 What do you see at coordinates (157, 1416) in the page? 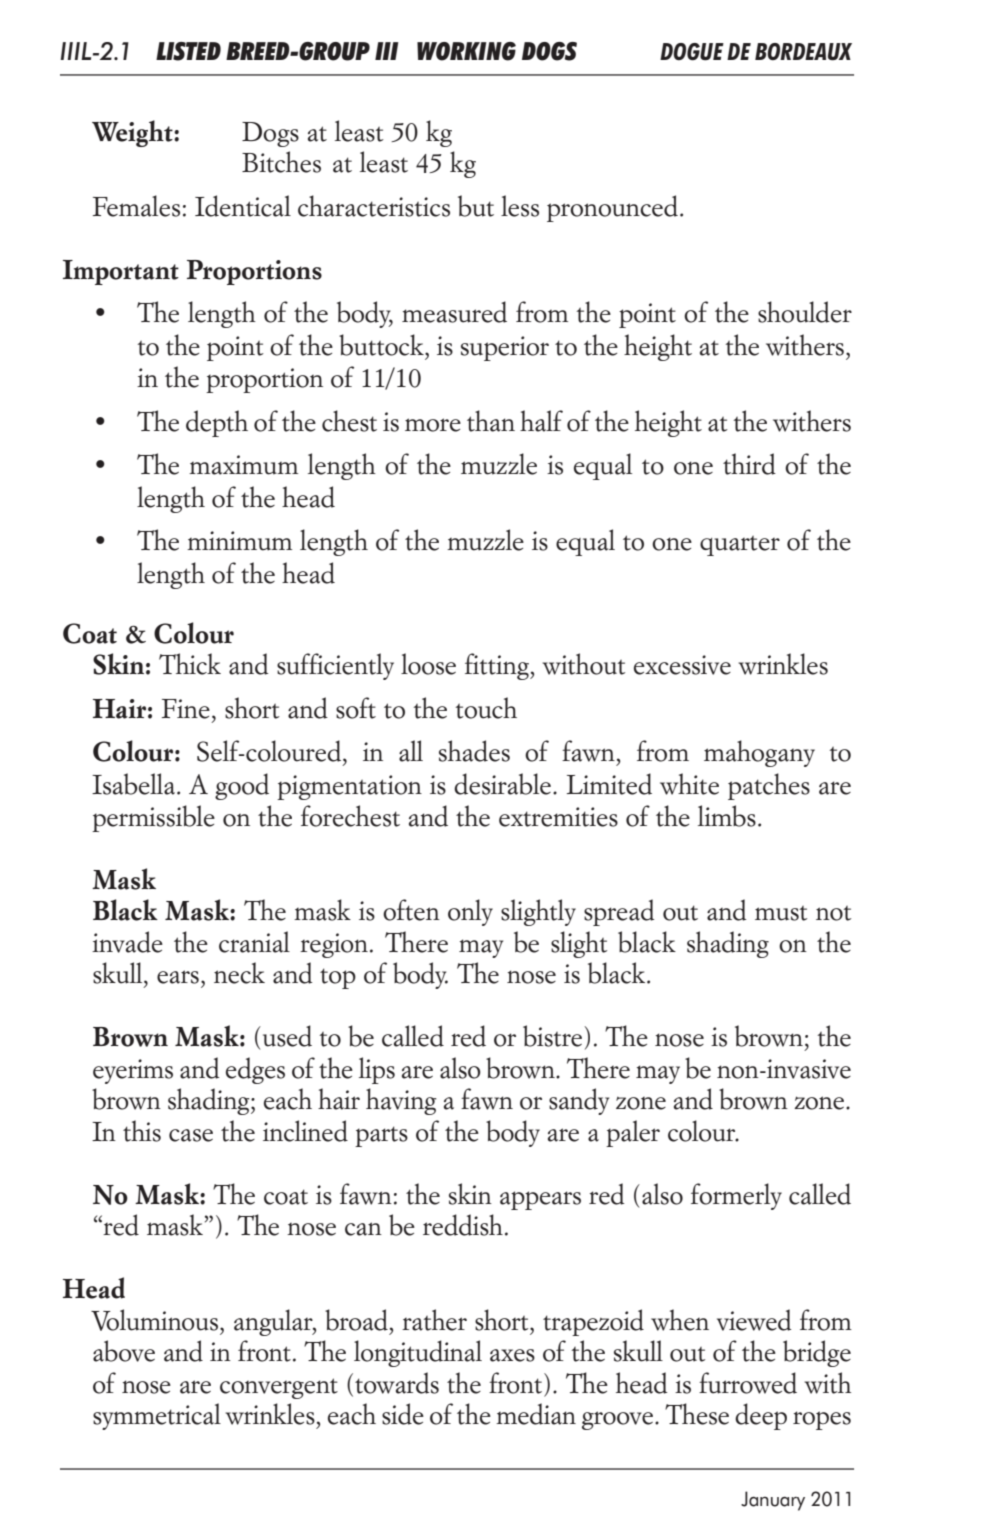
I see `symmetrical` at bounding box center [157, 1416].
